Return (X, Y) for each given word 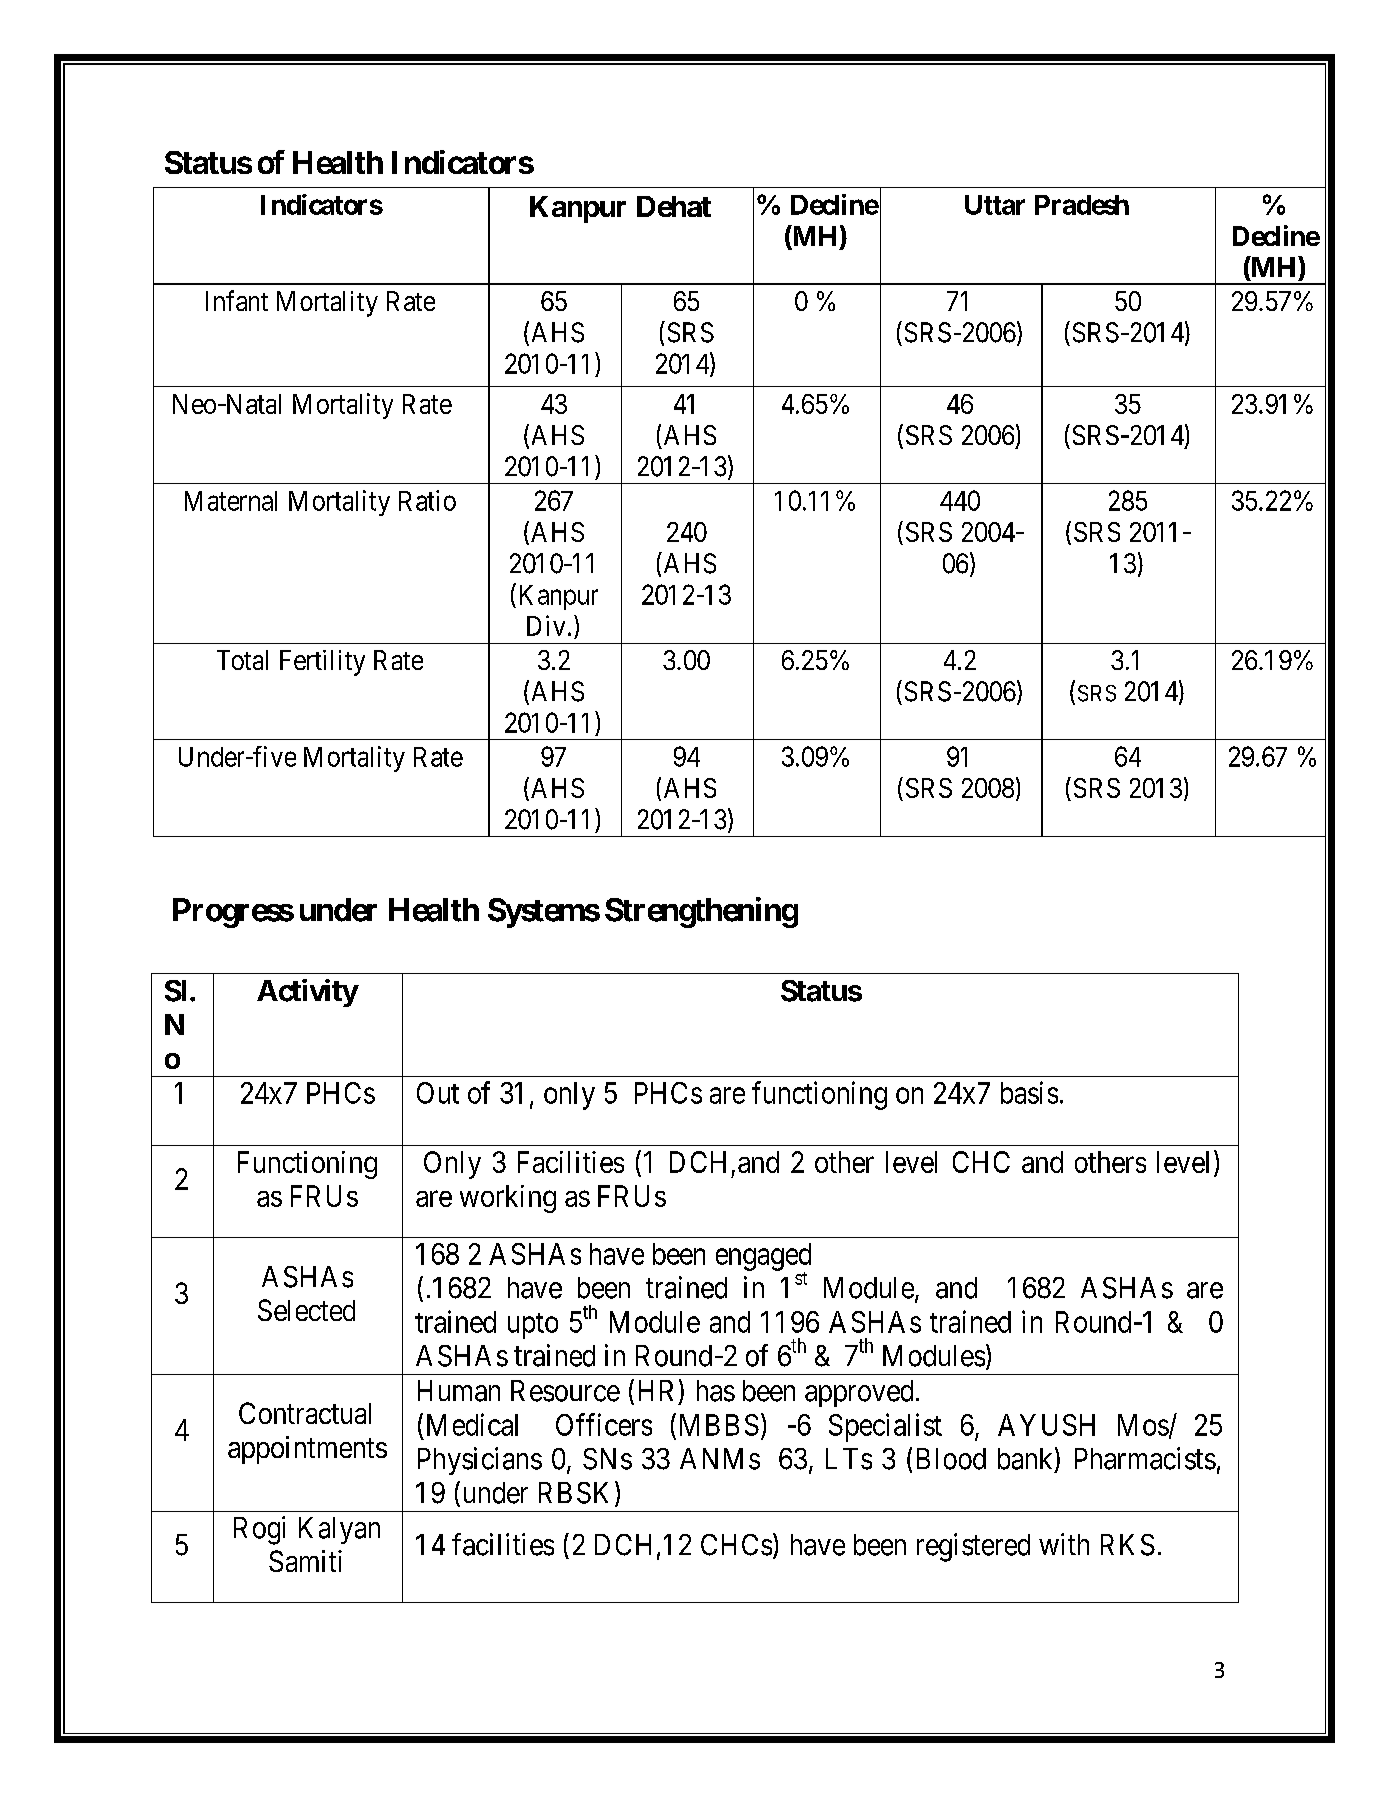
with (1064, 1544)
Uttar (995, 205)
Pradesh (1082, 205)
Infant (237, 300)
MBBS (719, 1425)
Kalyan (339, 1530)
